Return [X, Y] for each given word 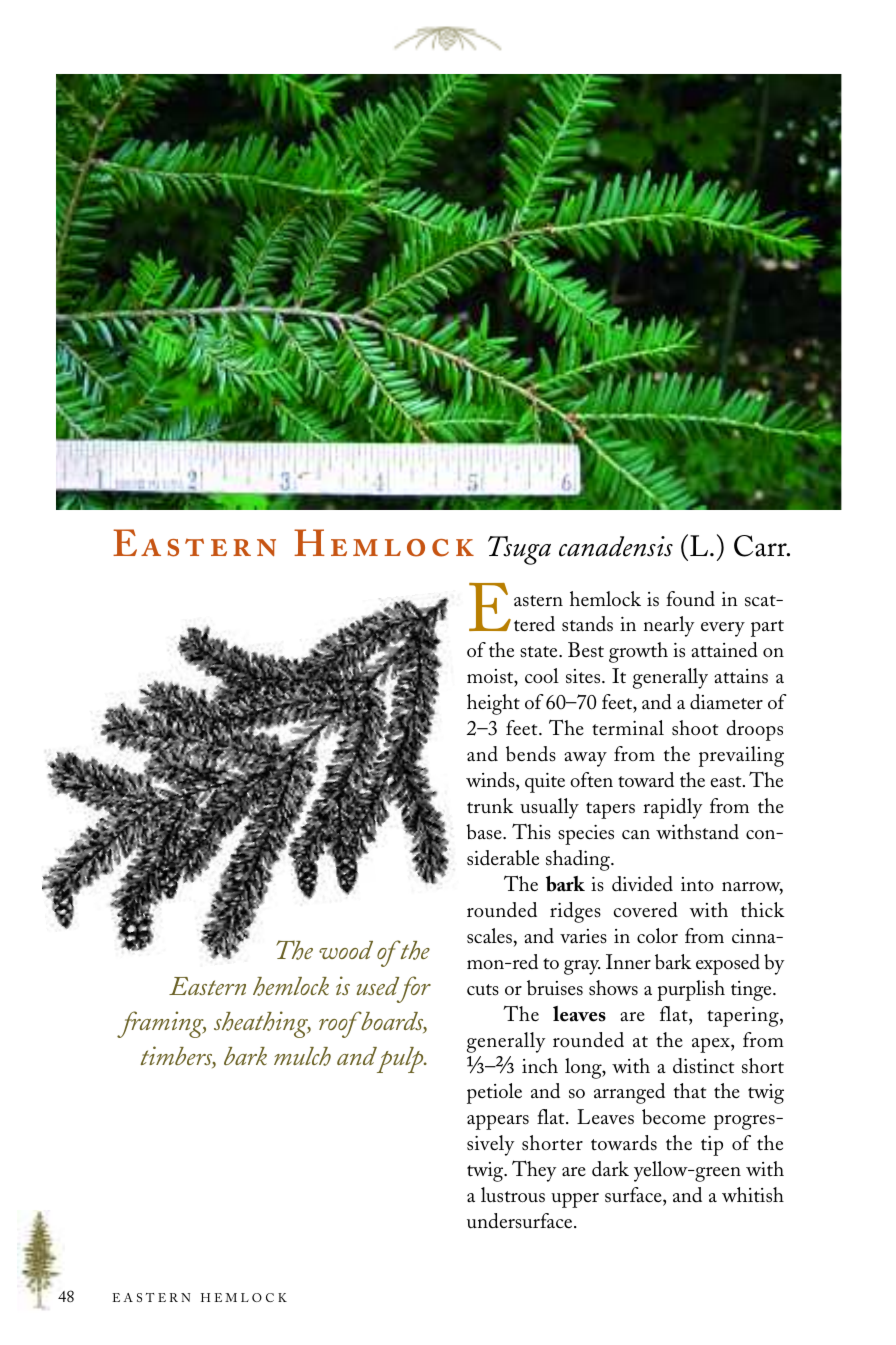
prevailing [741, 756]
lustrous [513, 1195]
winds [491, 780]
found [690, 599]
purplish [691, 990]
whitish [753, 1194]
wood [346, 950]
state [540, 652]
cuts [483, 990]
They [534, 1171]
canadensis [616, 546]
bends [531, 754]
